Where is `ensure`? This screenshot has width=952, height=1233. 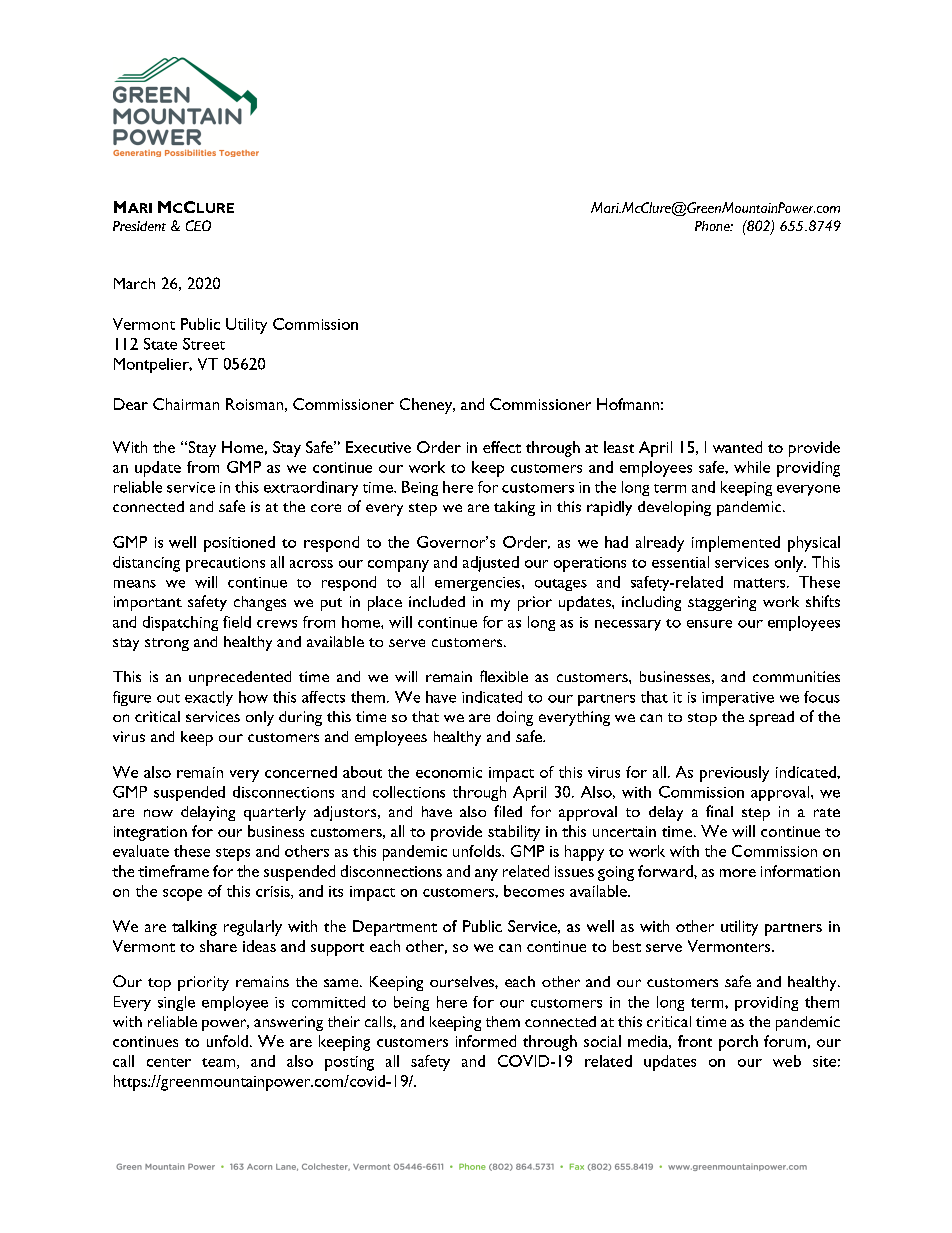 ensure is located at coordinates (709, 624).
